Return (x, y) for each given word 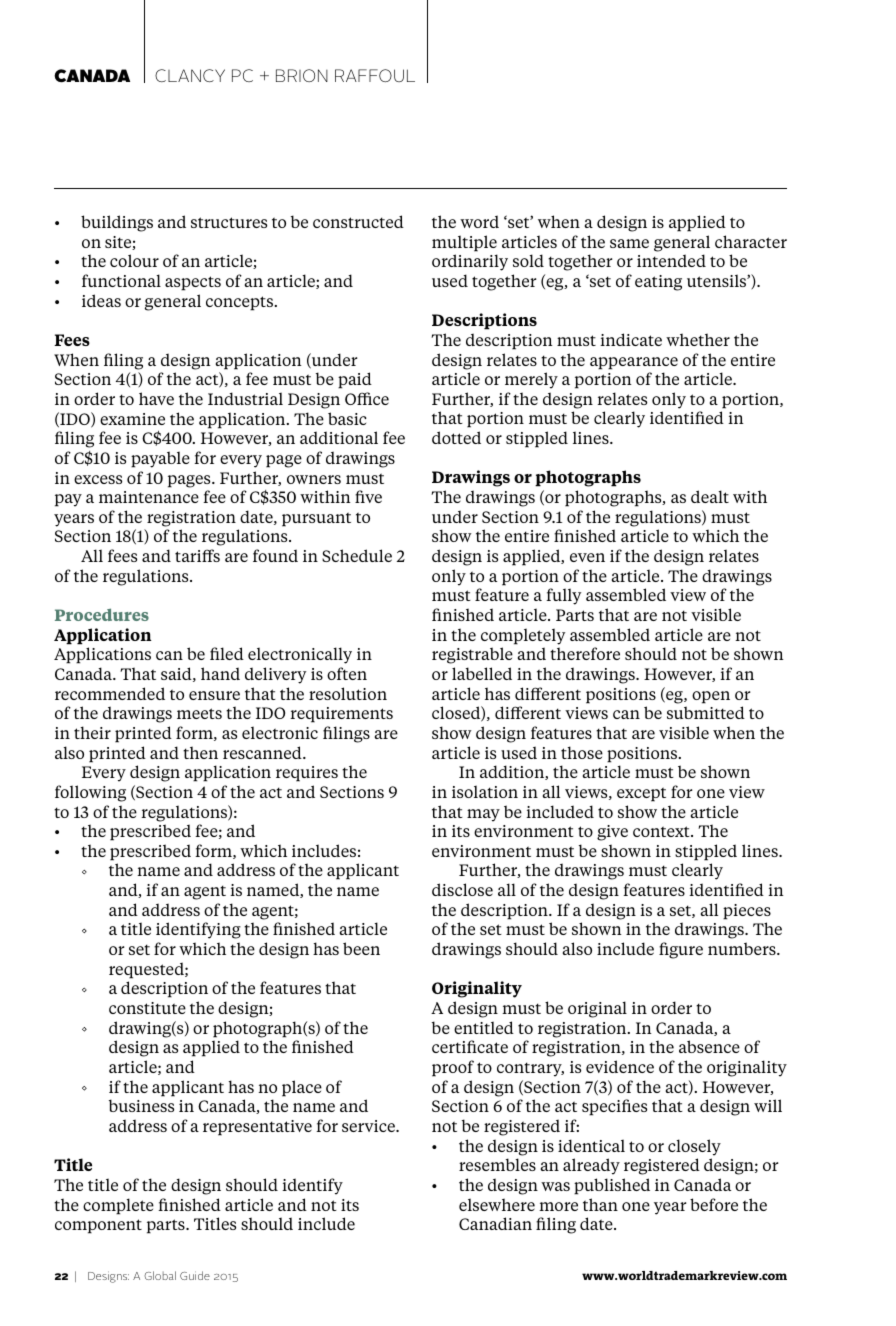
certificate (470, 1046)
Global (160, 1275)
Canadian (495, 1223)
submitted (706, 712)
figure (681, 950)
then (200, 752)
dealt (710, 496)
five (368, 496)
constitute (147, 1008)
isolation (485, 791)
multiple (464, 243)
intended (671, 260)
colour (134, 260)
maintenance (149, 497)
